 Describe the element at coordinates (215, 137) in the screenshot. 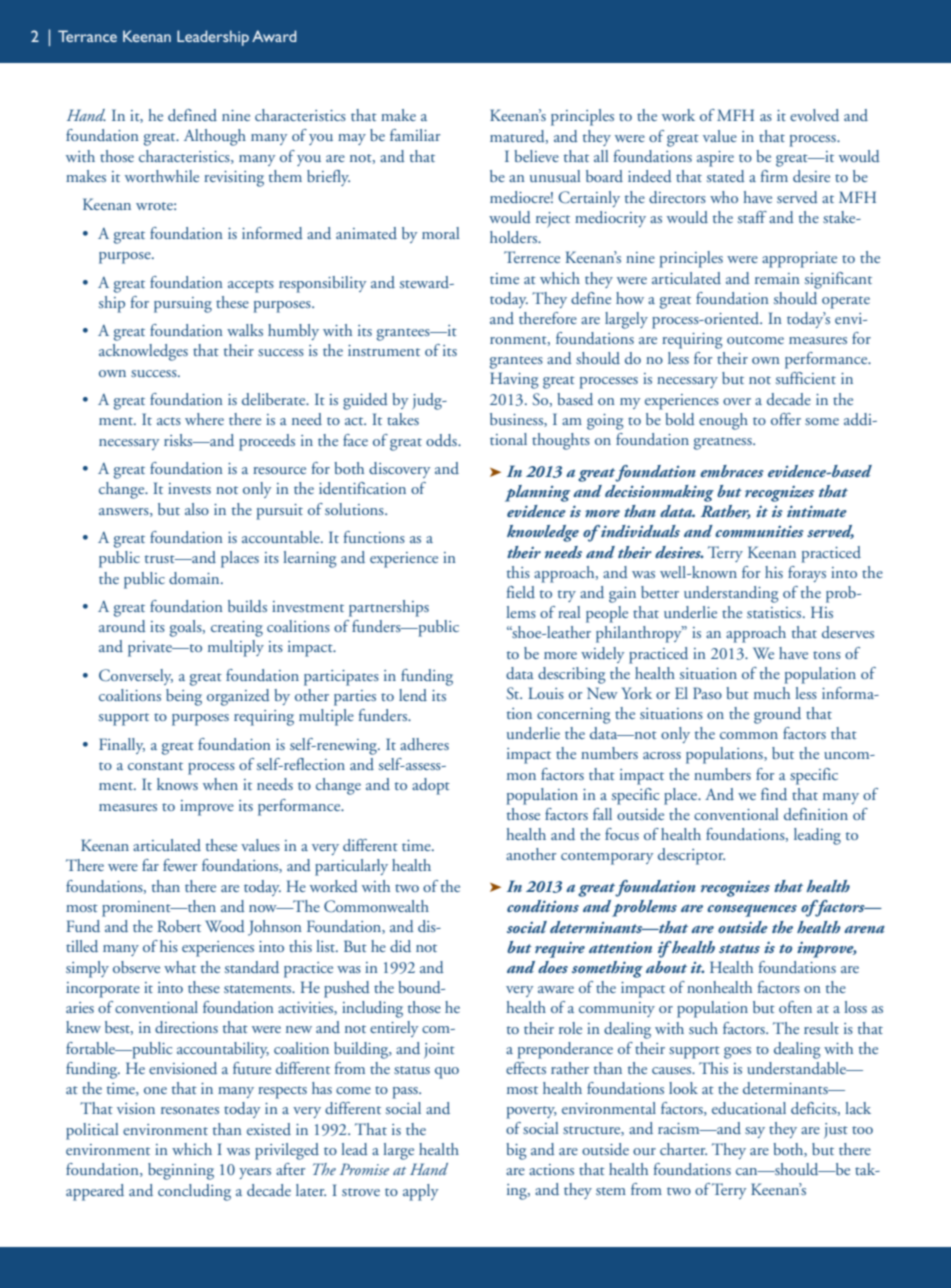

I see `Although` at that location.
